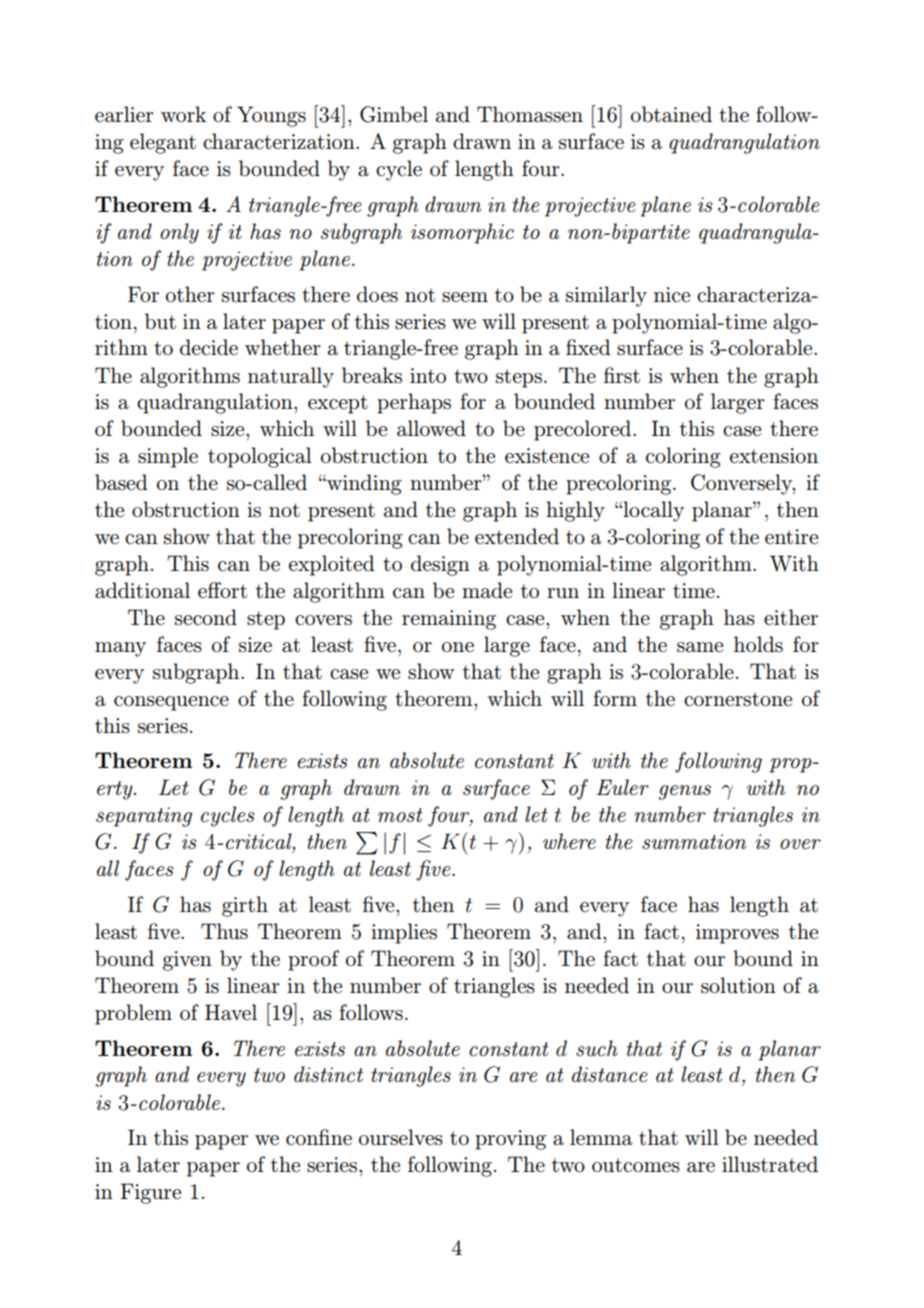 This screenshot has height=1308, width=924. Describe the element at coordinates (151, 1193) in the screenshot. I see `Figure` at that location.
